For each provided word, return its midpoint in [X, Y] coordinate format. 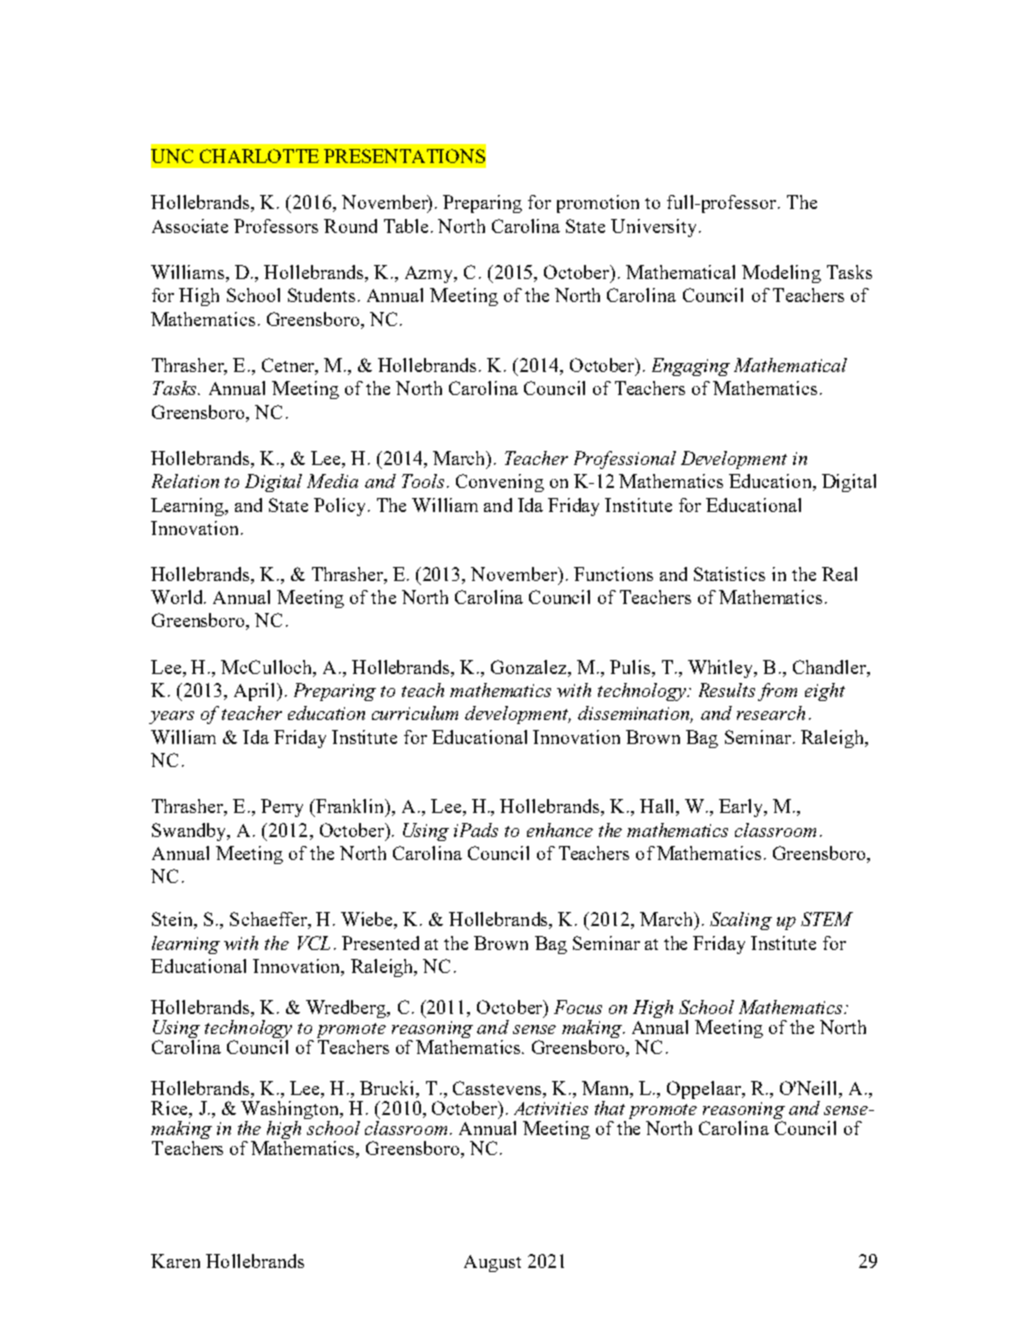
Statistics [729, 574]
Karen [175, 1261]
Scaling [741, 921]
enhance [560, 830]
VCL [314, 943]
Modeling [781, 274]
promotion [598, 204]
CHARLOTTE [259, 156]
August [492, 1263]
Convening [500, 483]
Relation [185, 481]
